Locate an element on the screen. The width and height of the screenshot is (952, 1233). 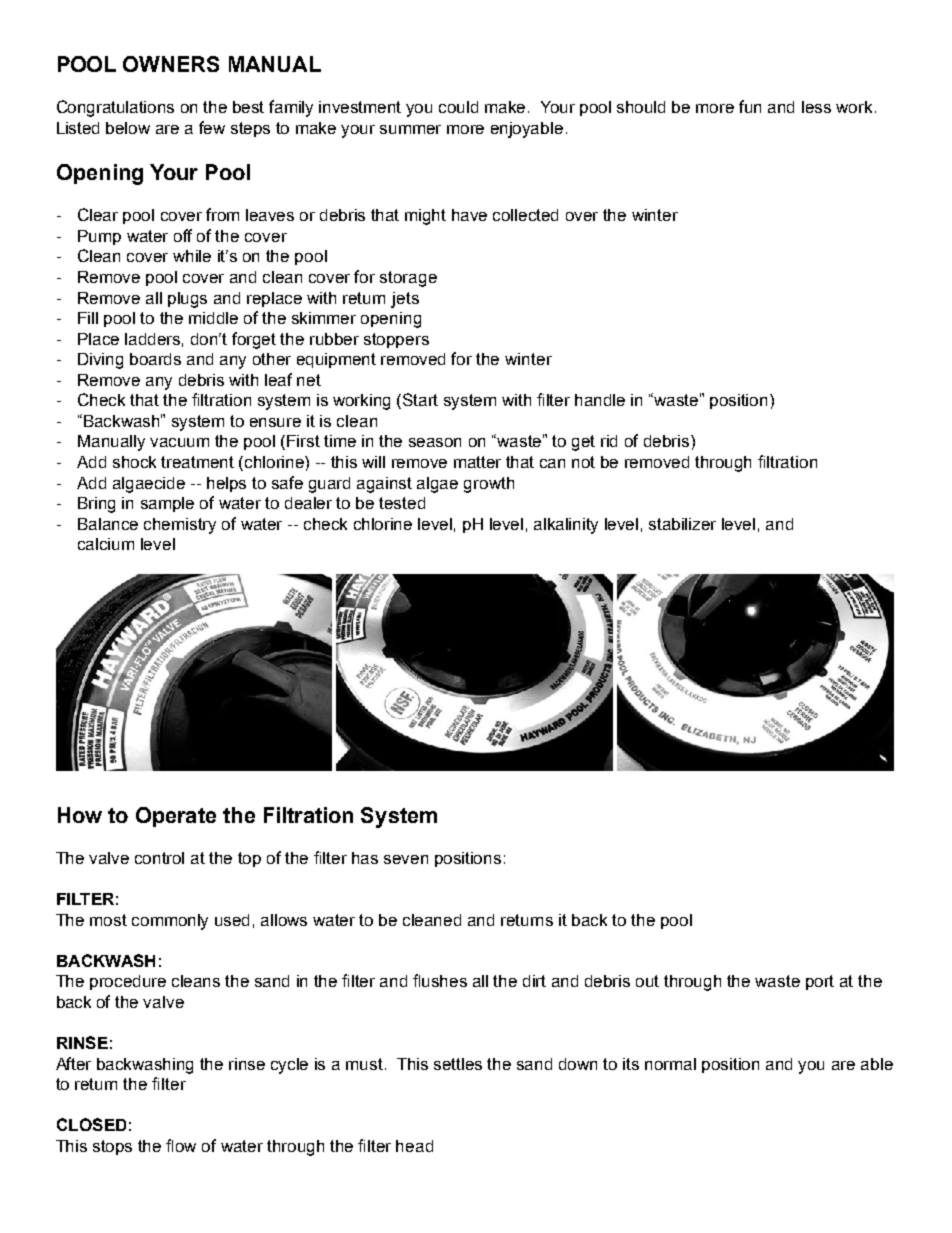
Operate is located at coordinates (176, 817).
